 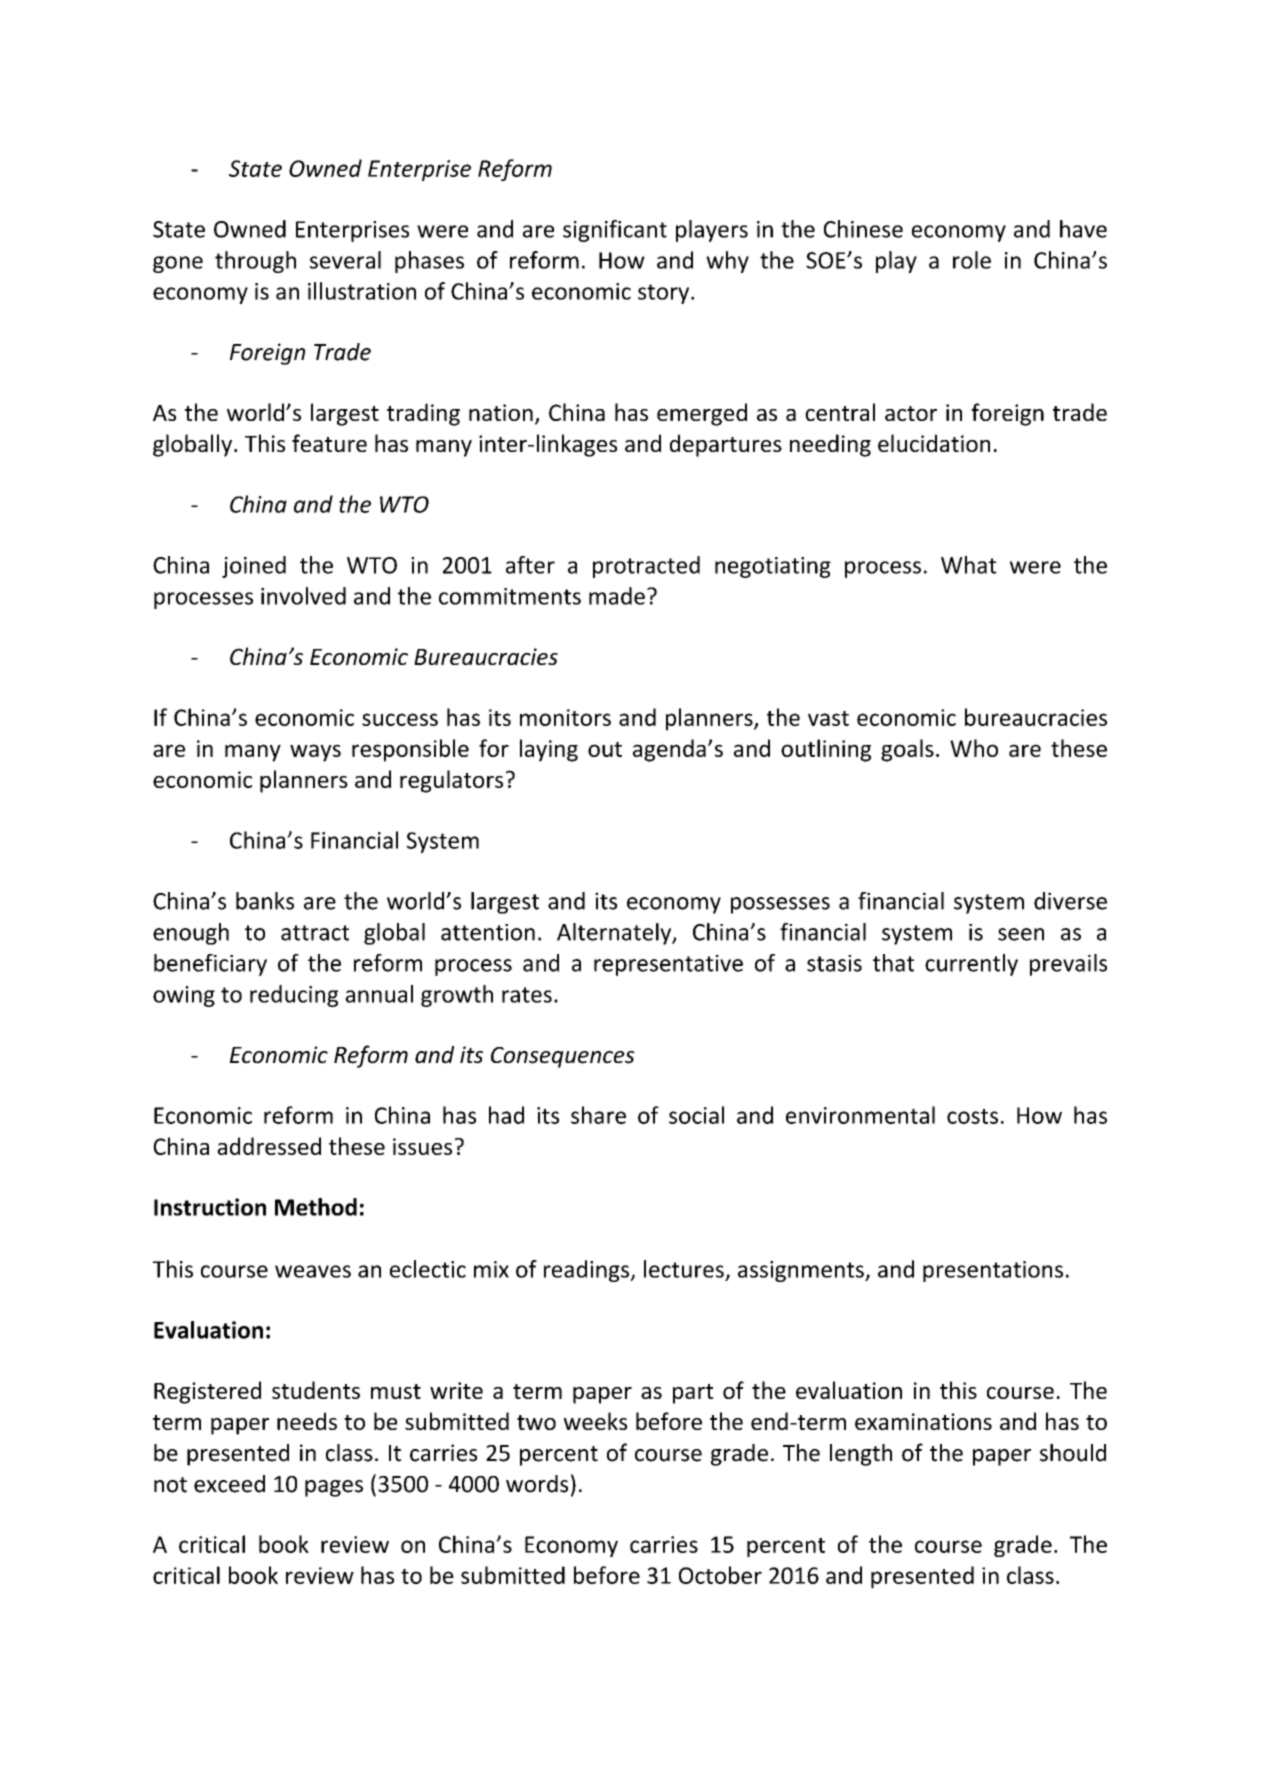 I want to click on October, so click(x=720, y=1575).
